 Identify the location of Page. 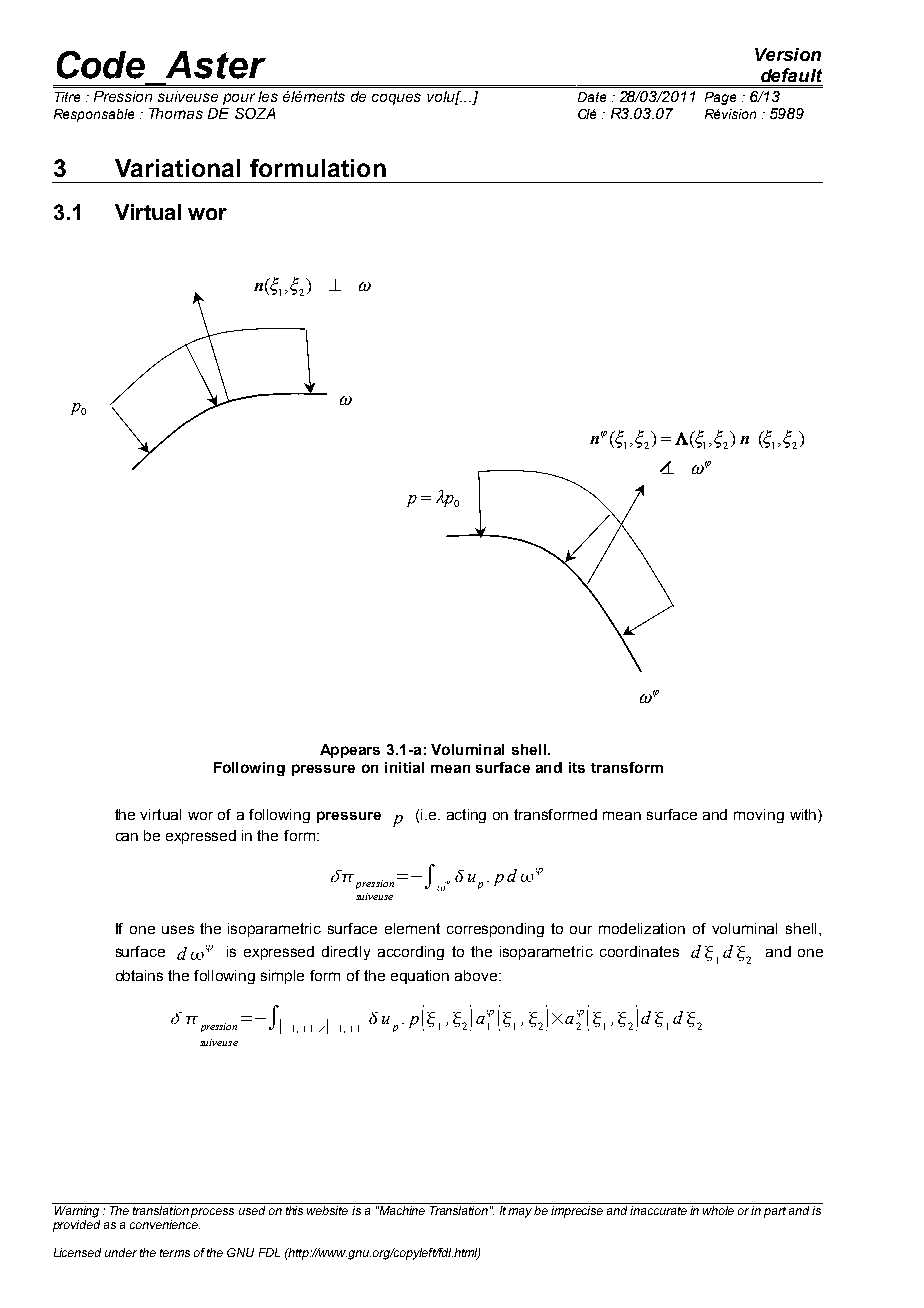
(720, 98).
